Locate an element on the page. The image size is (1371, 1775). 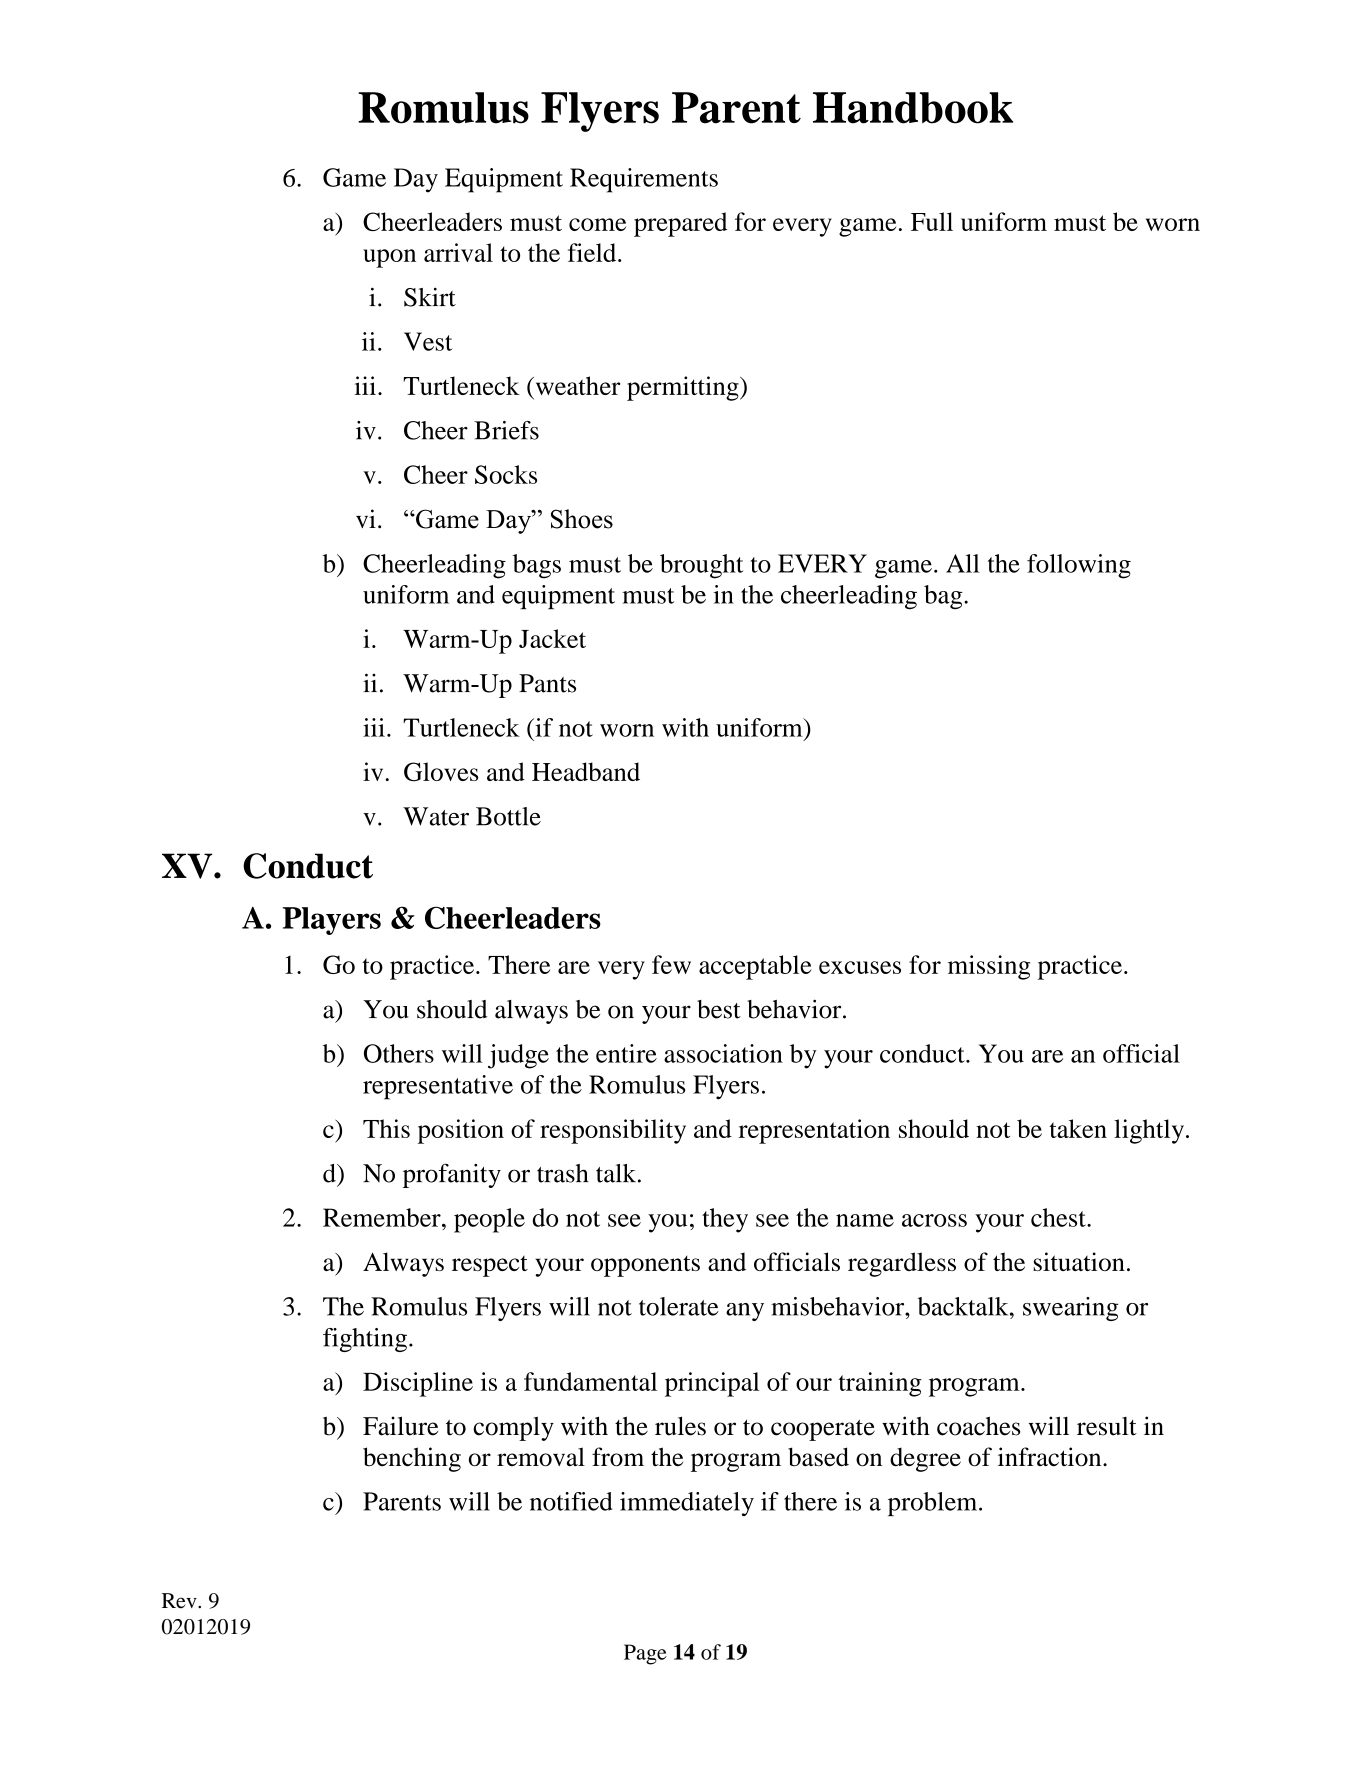
taken is located at coordinates (1078, 1128).
